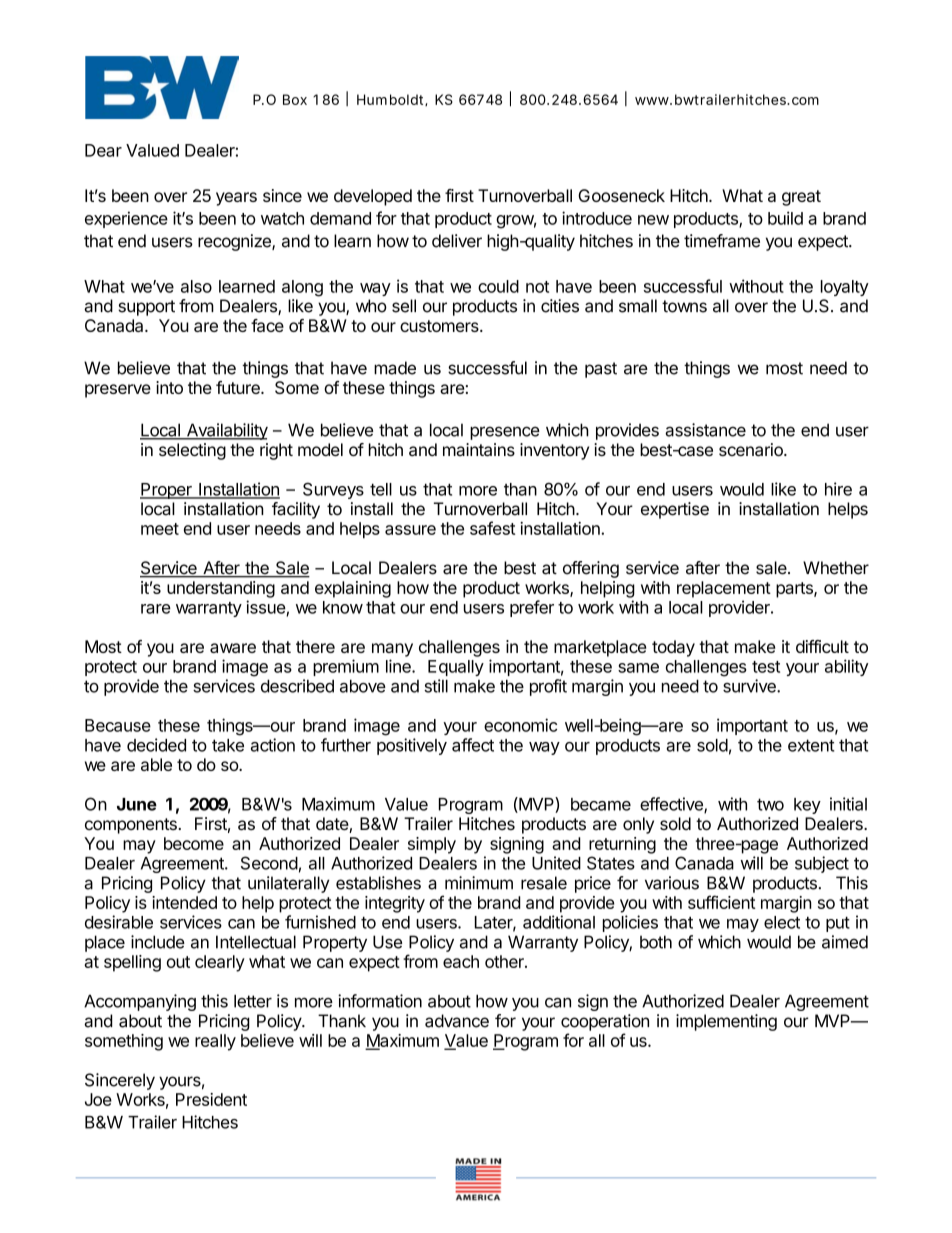  What do you see at coordinates (801, 198) in the screenshot?
I see `great` at bounding box center [801, 198].
